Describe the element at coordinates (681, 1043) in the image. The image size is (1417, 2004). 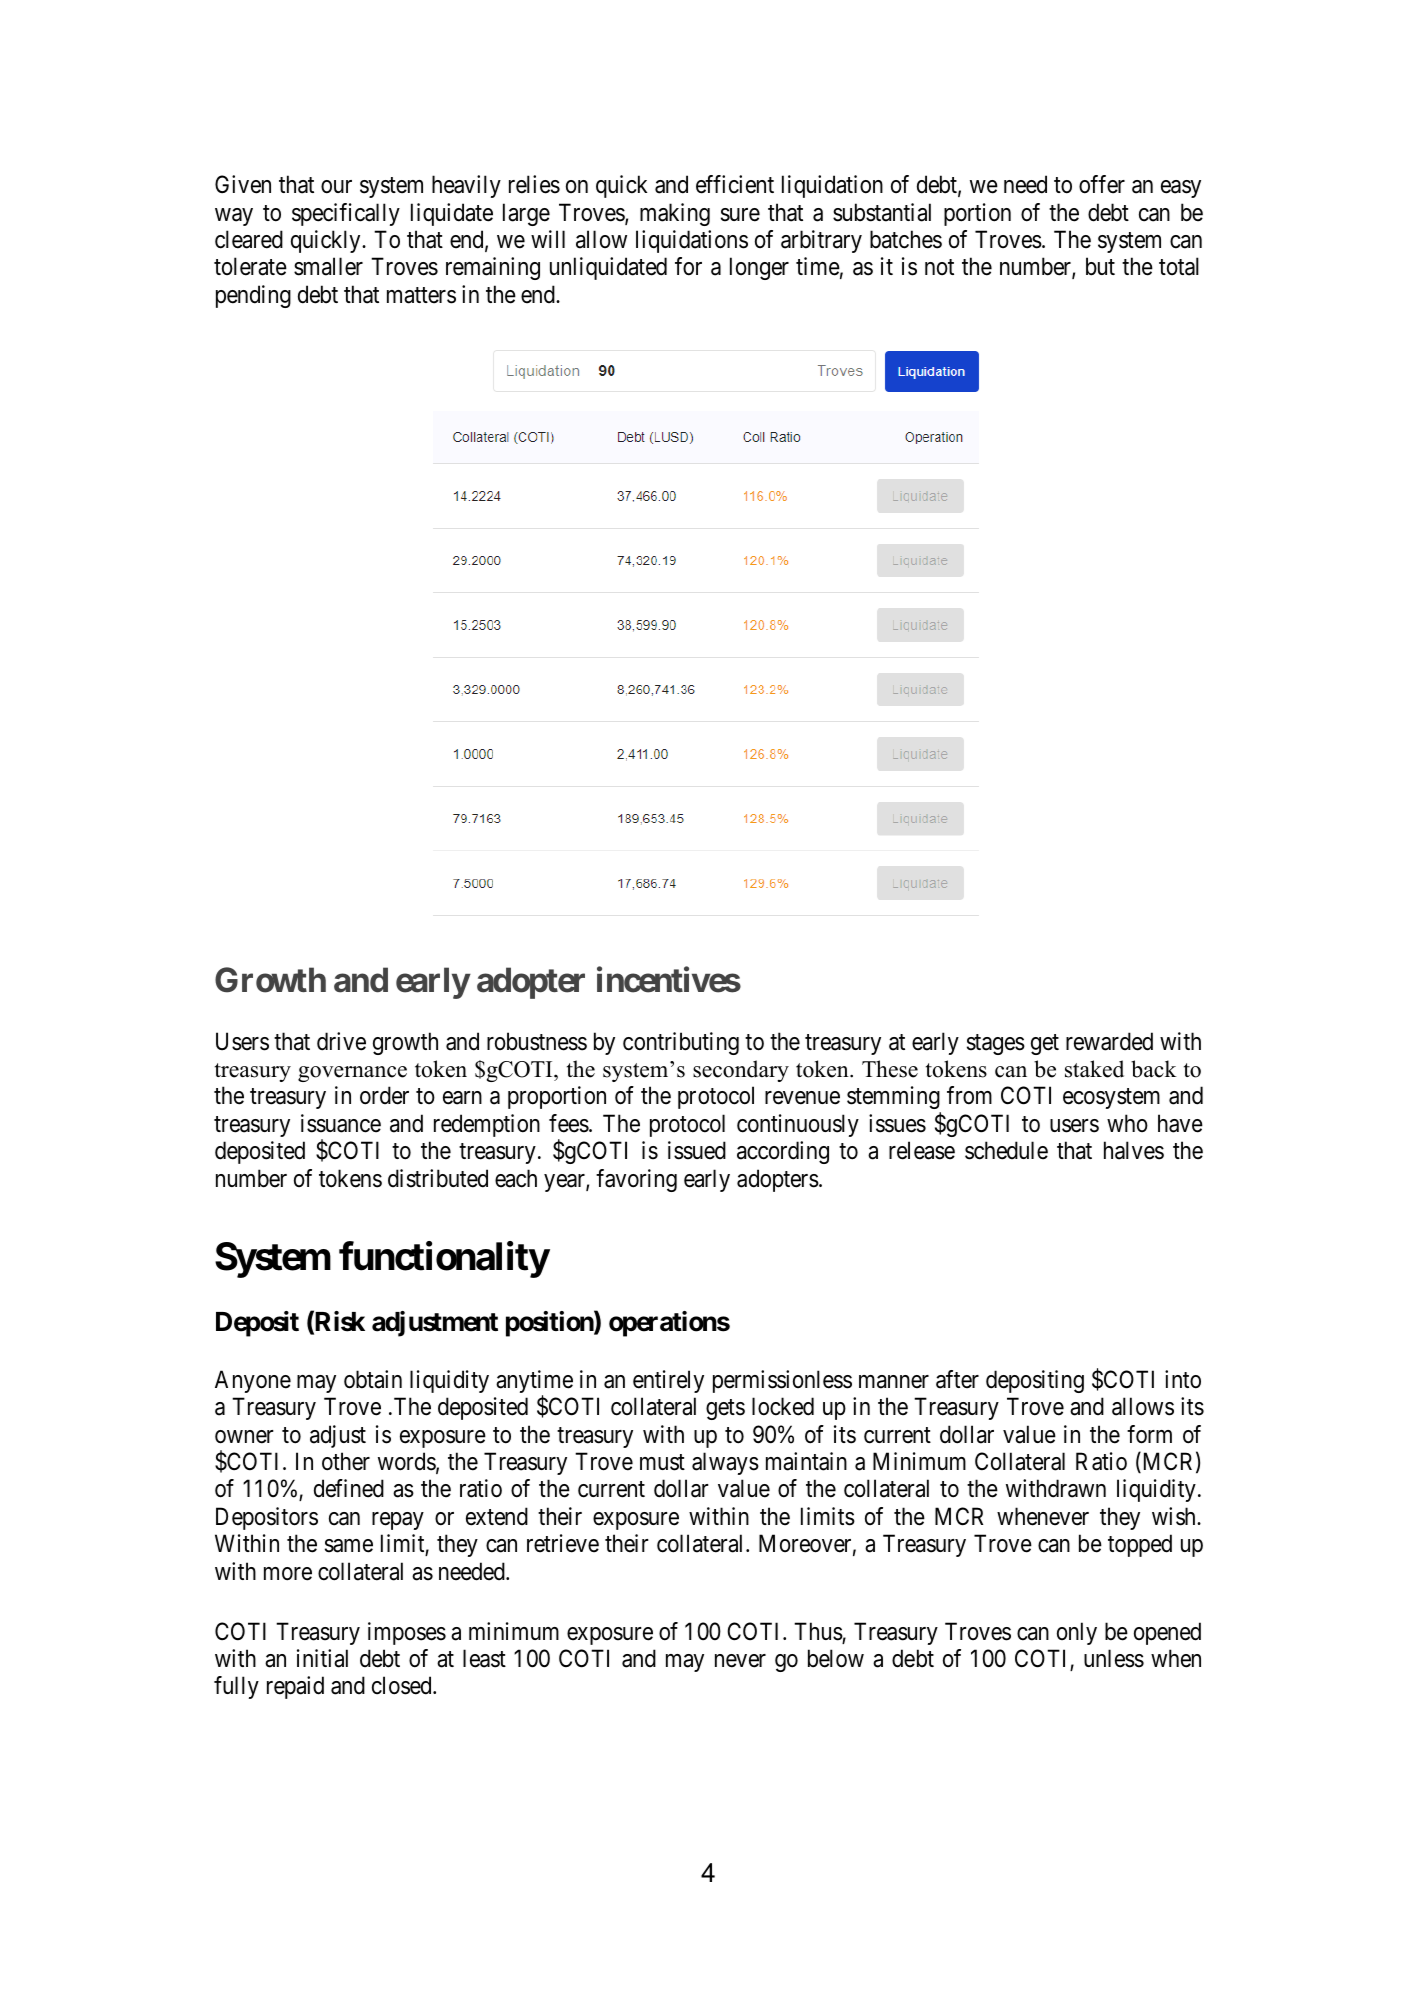
I see `contributing` at that location.
